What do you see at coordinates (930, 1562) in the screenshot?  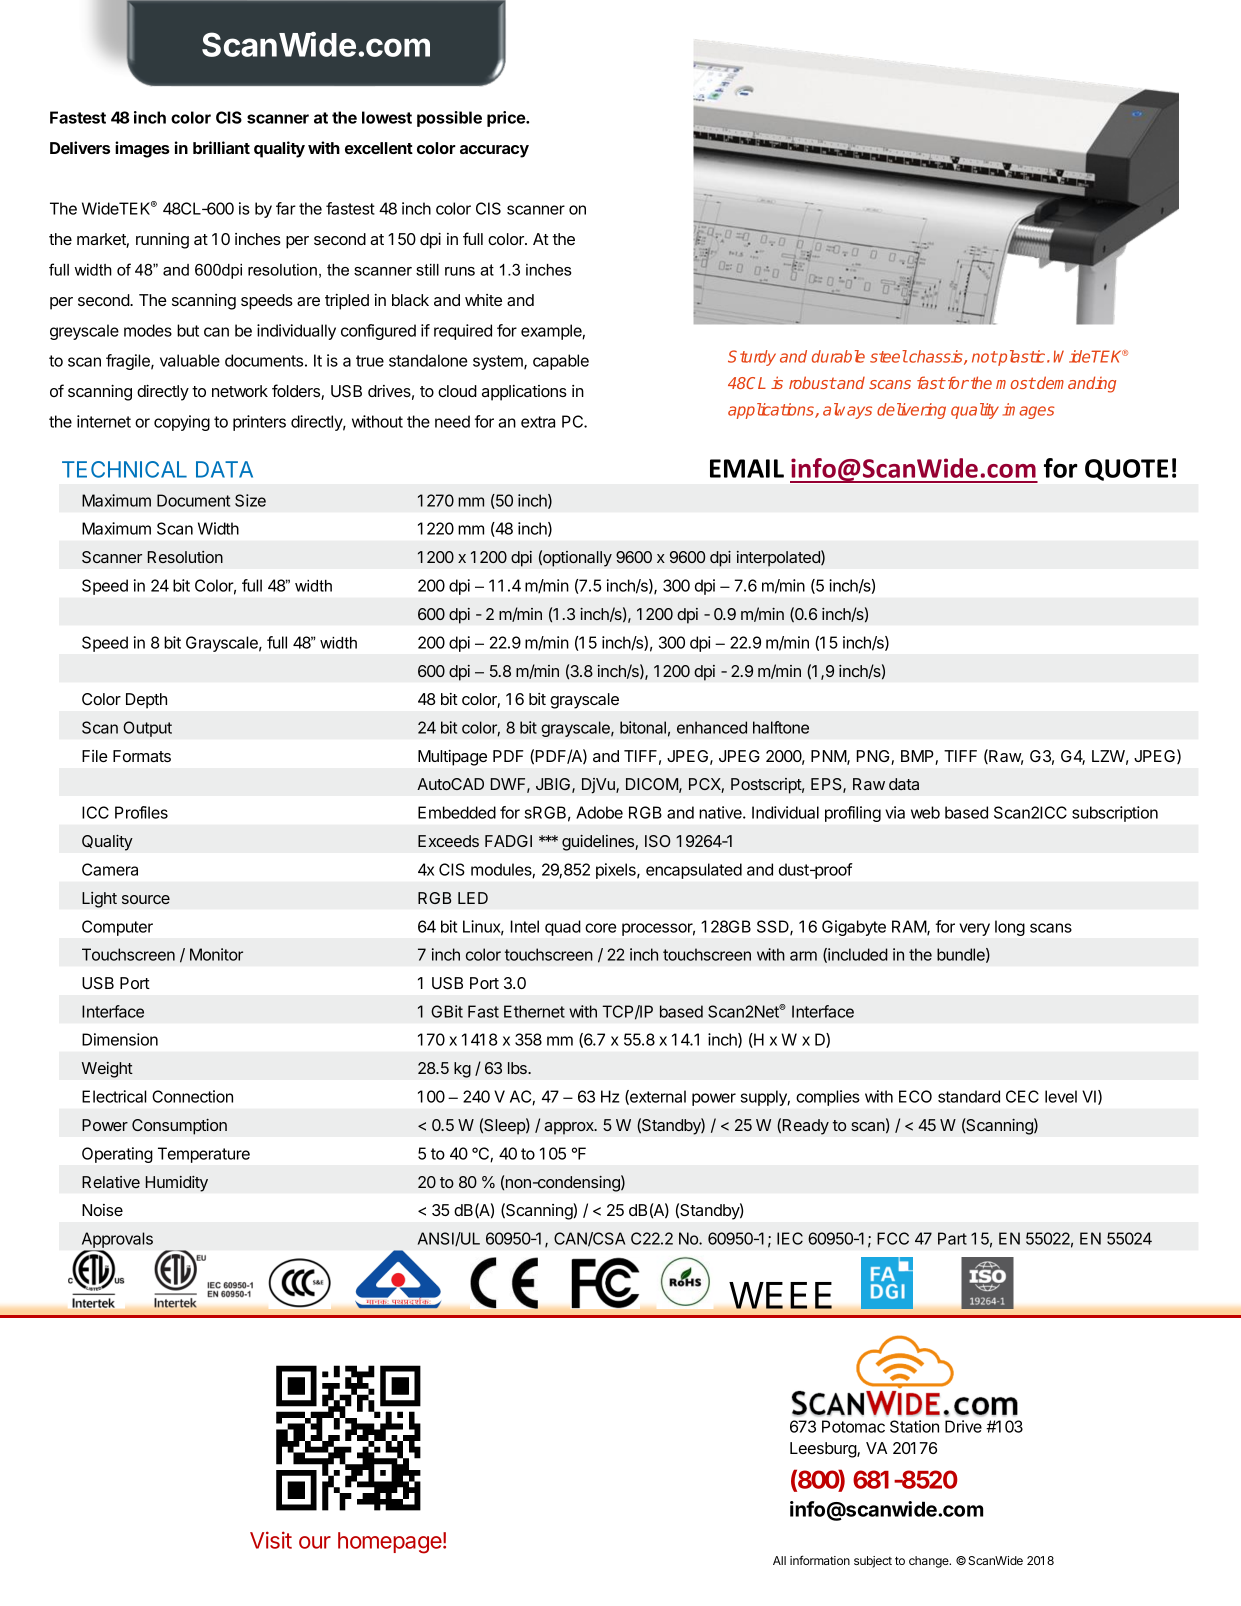 I see `change` at bounding box center [930, 1562].
